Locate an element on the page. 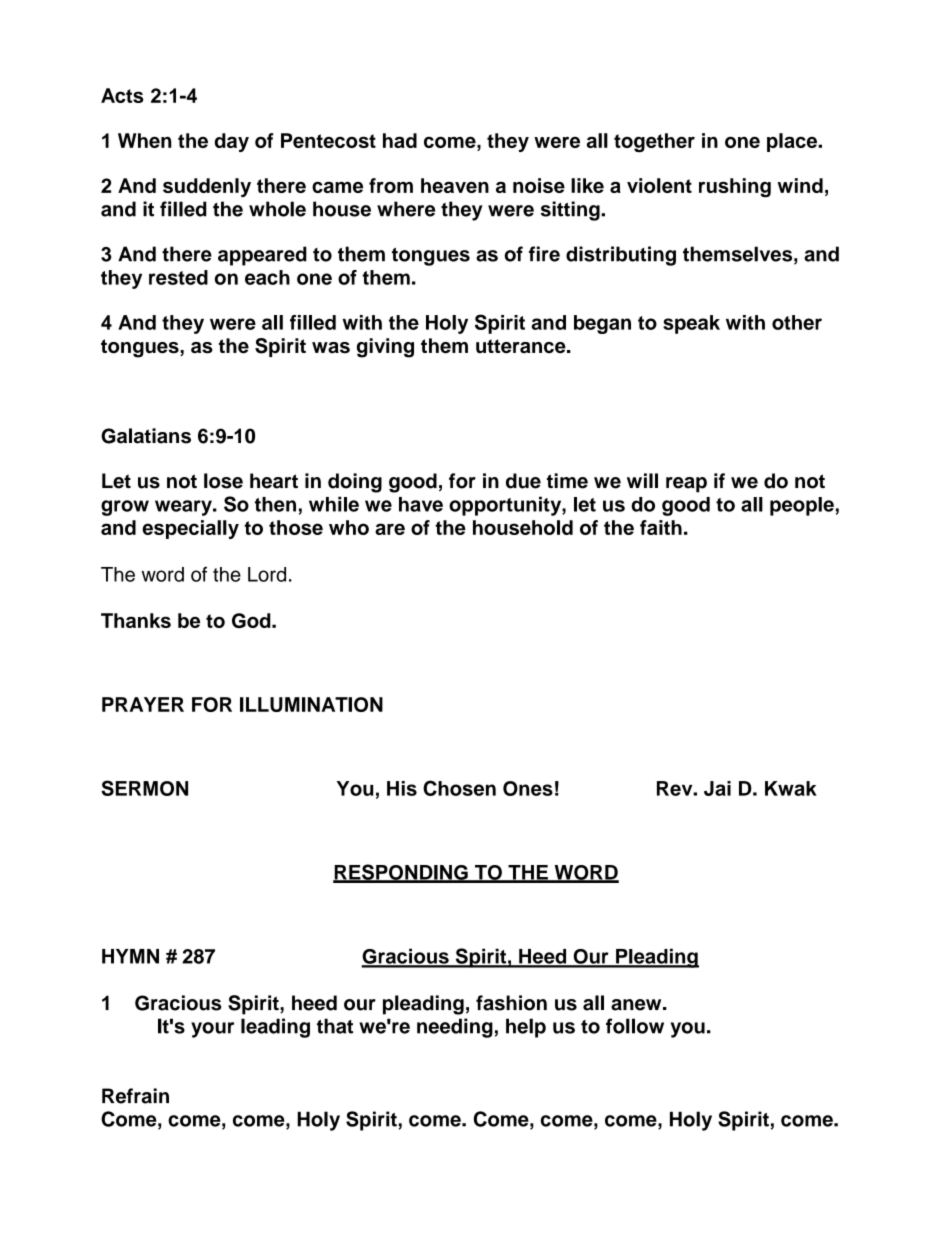  reap is located at coordinates (686, 485).
